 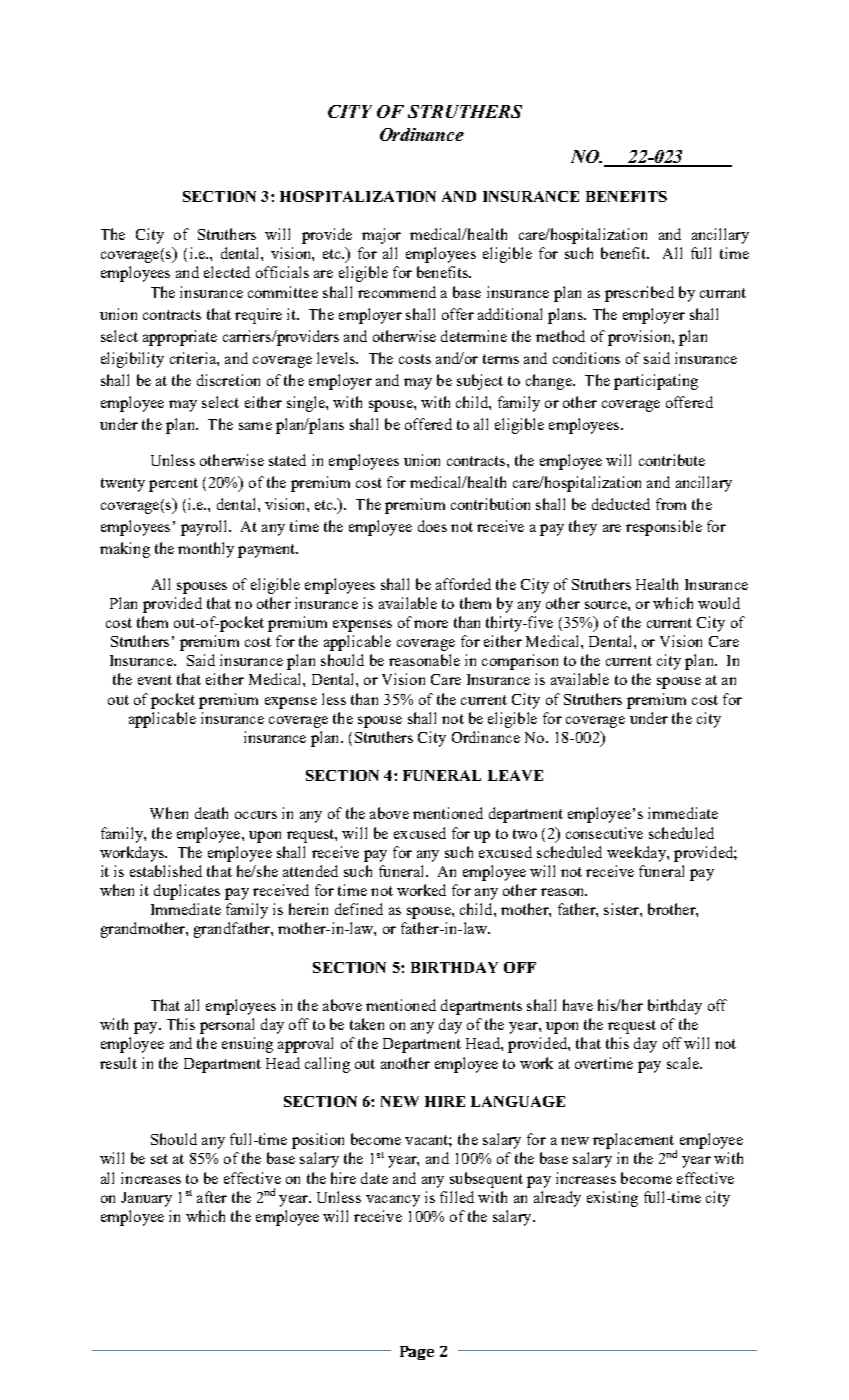 I want to click on existing, so click(x=612, y=1199).
